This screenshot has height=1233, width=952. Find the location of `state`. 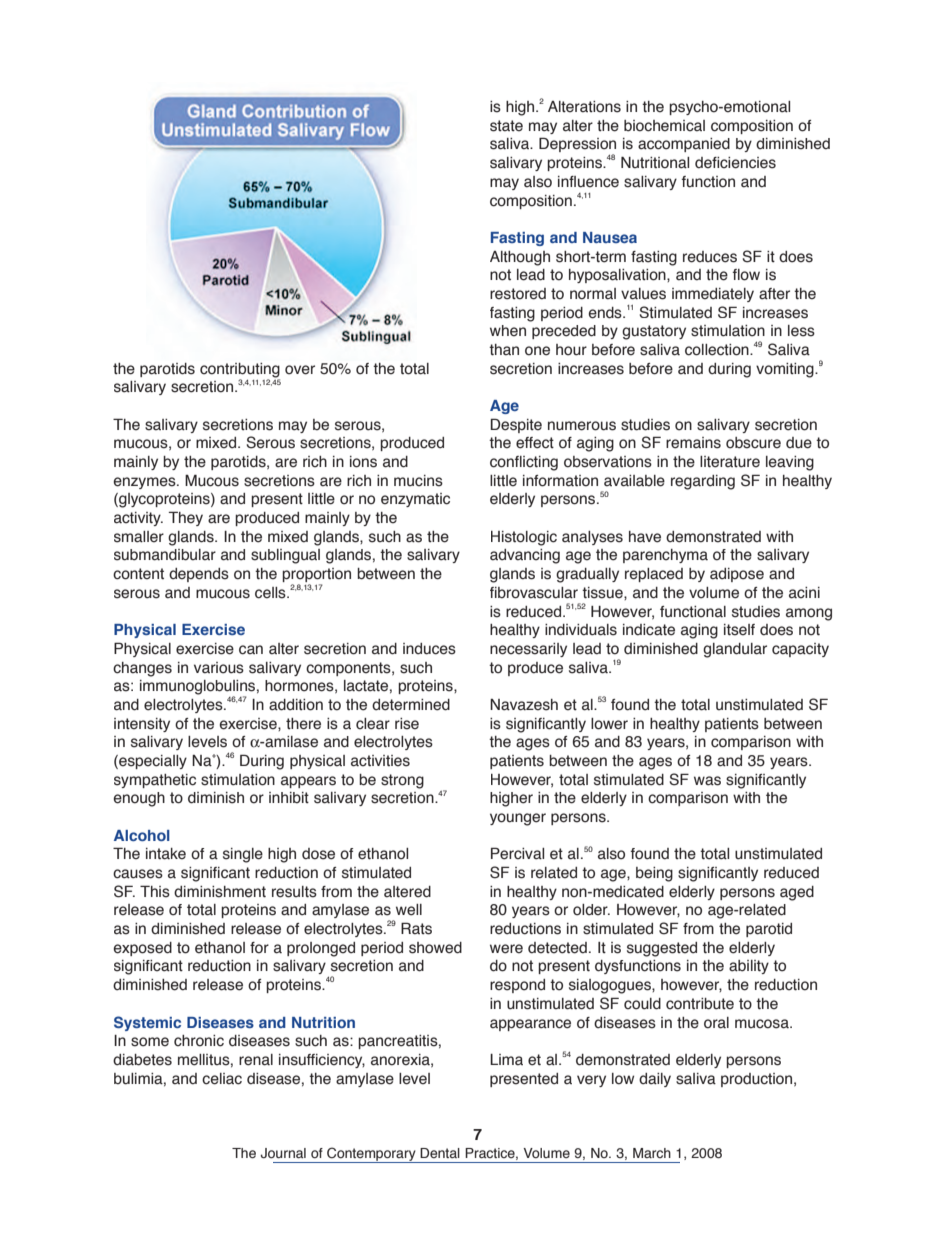

state is located at coordinates (506, 126).
